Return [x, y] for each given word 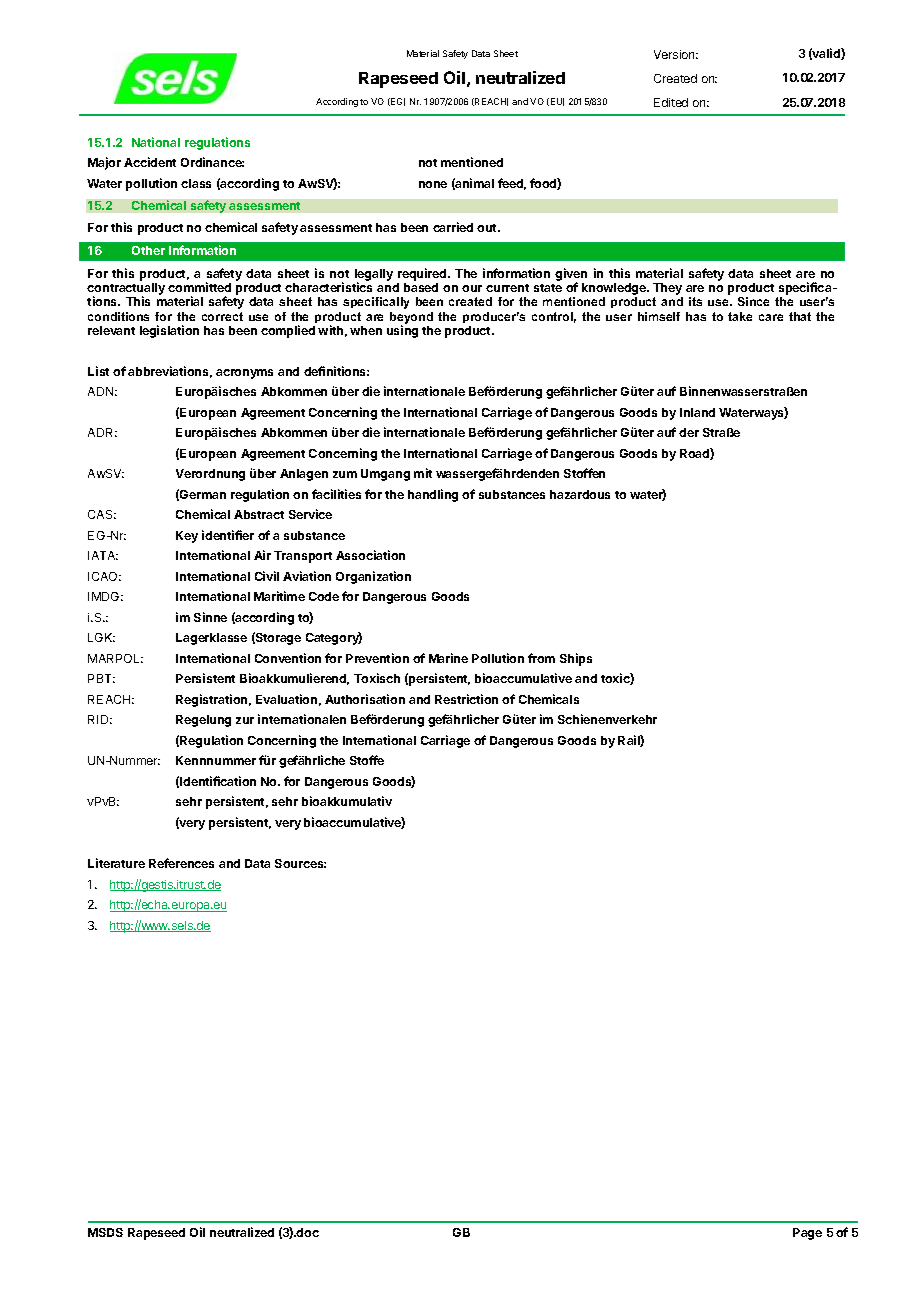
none [433, 184]
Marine [448, 658]
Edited [671, 102]
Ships [576, 659]
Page [807, 1234]
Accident [150, 162]
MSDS [105, 1232]
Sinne [210, 617]
